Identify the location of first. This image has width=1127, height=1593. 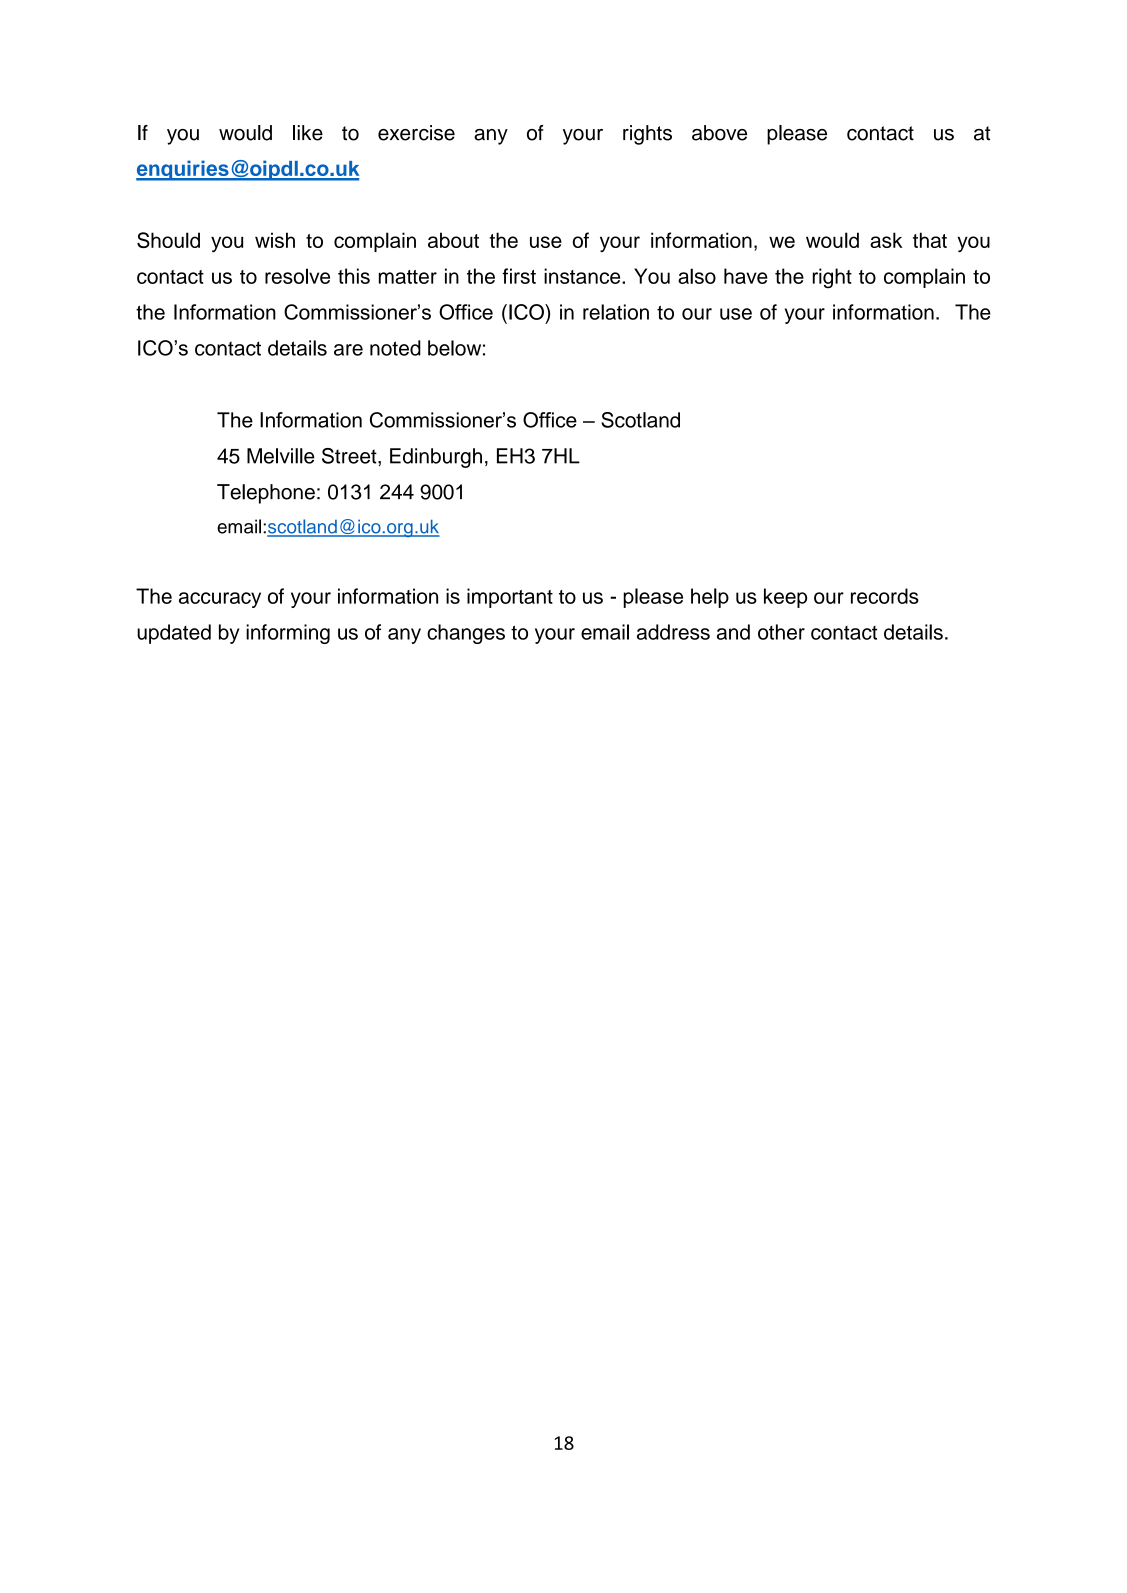
(519, 276).
